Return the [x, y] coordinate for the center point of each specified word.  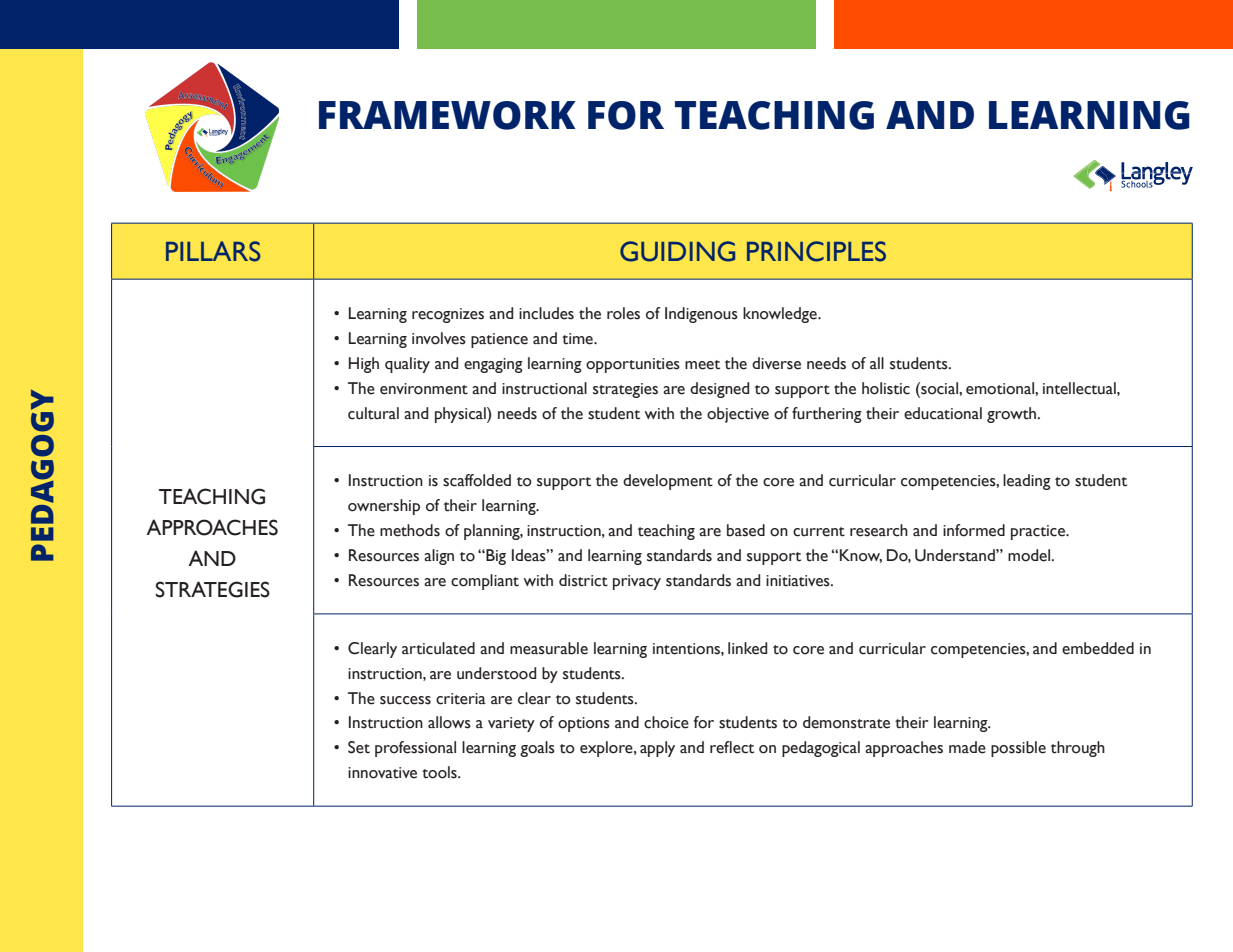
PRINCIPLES [816, 251]
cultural [373, 413]
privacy [637, 582]
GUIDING [677, 251]
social [939, 388]
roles [623, 313]
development [668, 482]
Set [359, 747]
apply [657, 749]
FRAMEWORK [447, 115]
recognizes [448, 315]
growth [1013, 415]
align [439, 557]
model [1030, 555]
